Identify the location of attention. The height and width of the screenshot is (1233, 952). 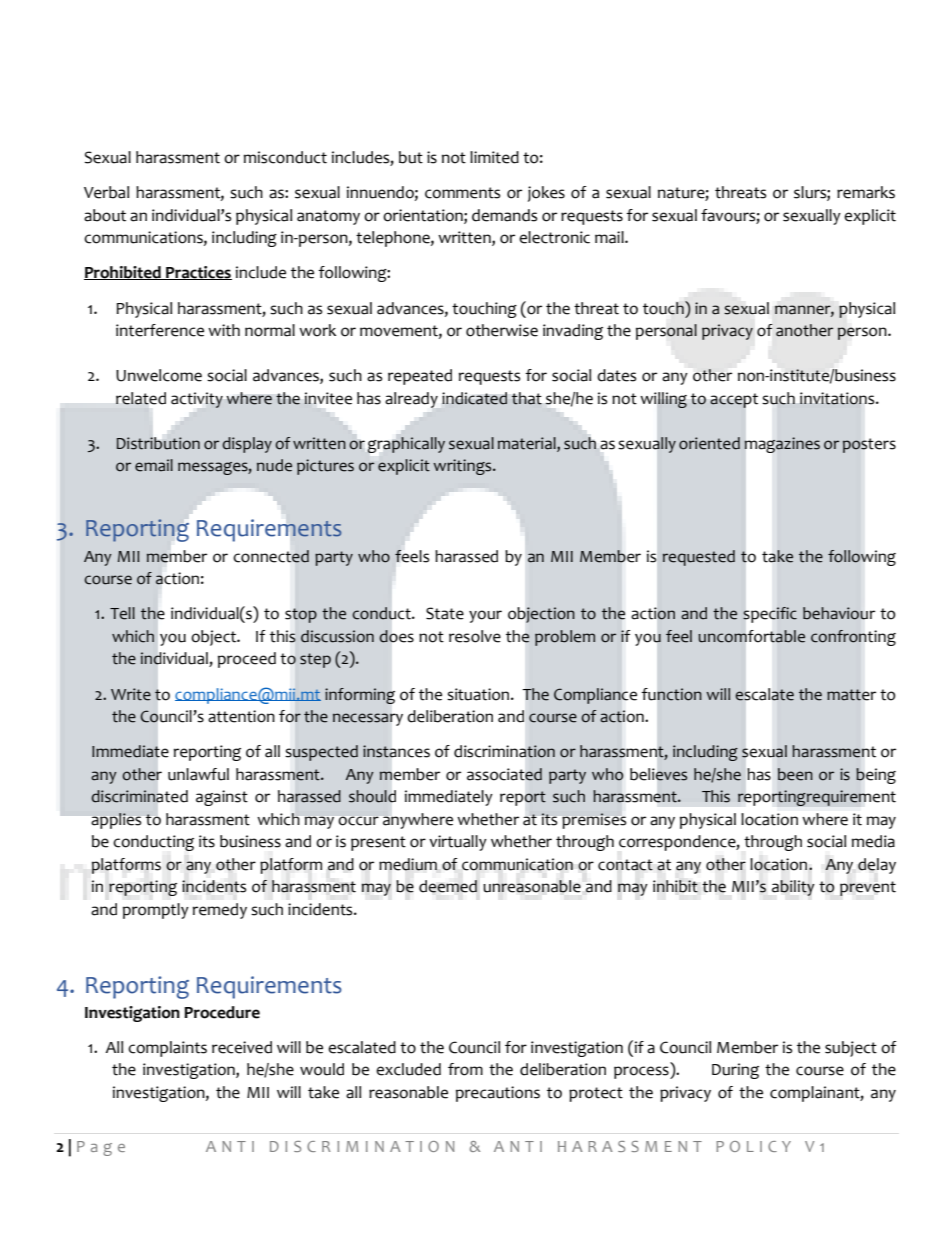
(241, 716).
